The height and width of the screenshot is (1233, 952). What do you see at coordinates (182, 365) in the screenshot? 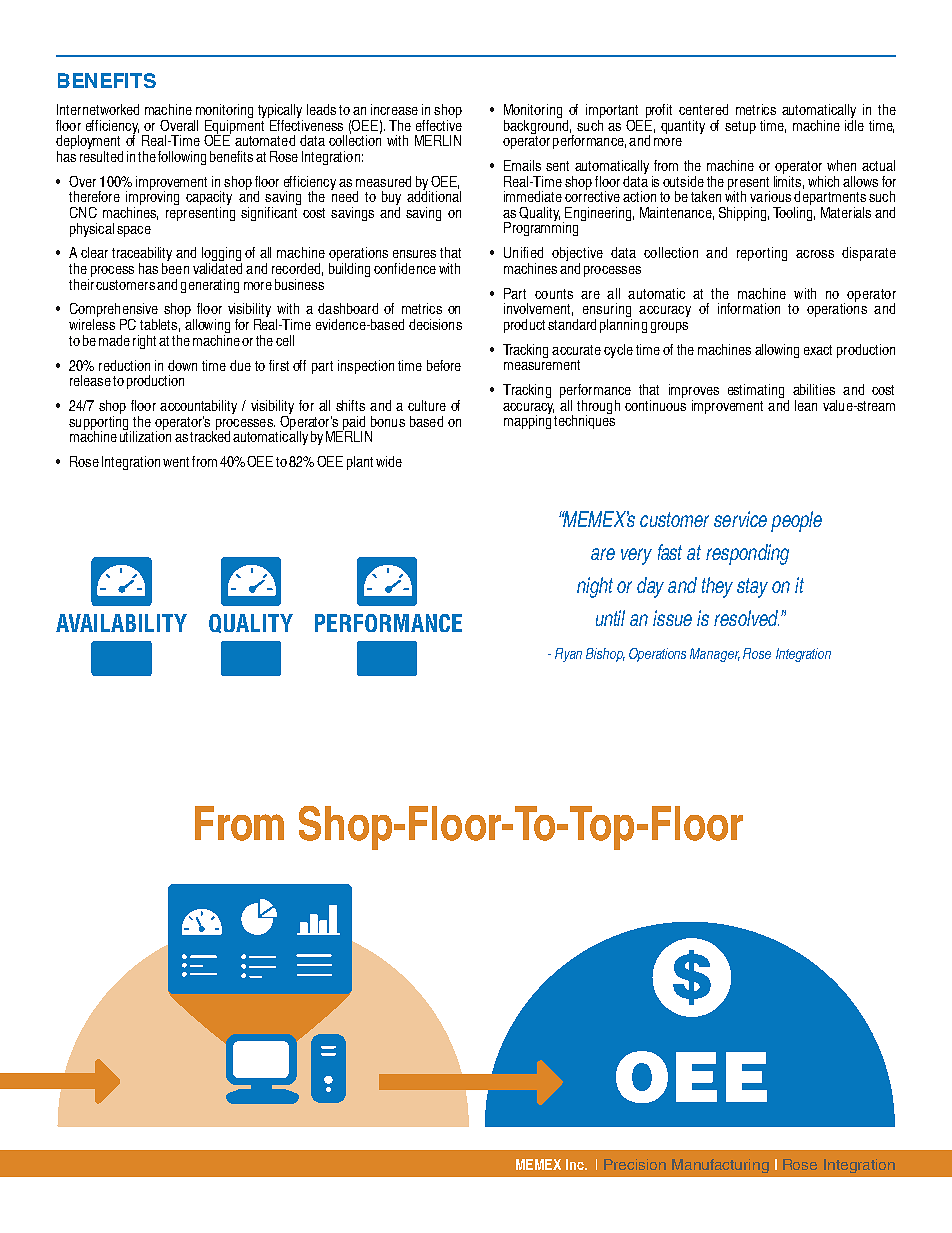
I see `down` at bounding box center [182, 365].
